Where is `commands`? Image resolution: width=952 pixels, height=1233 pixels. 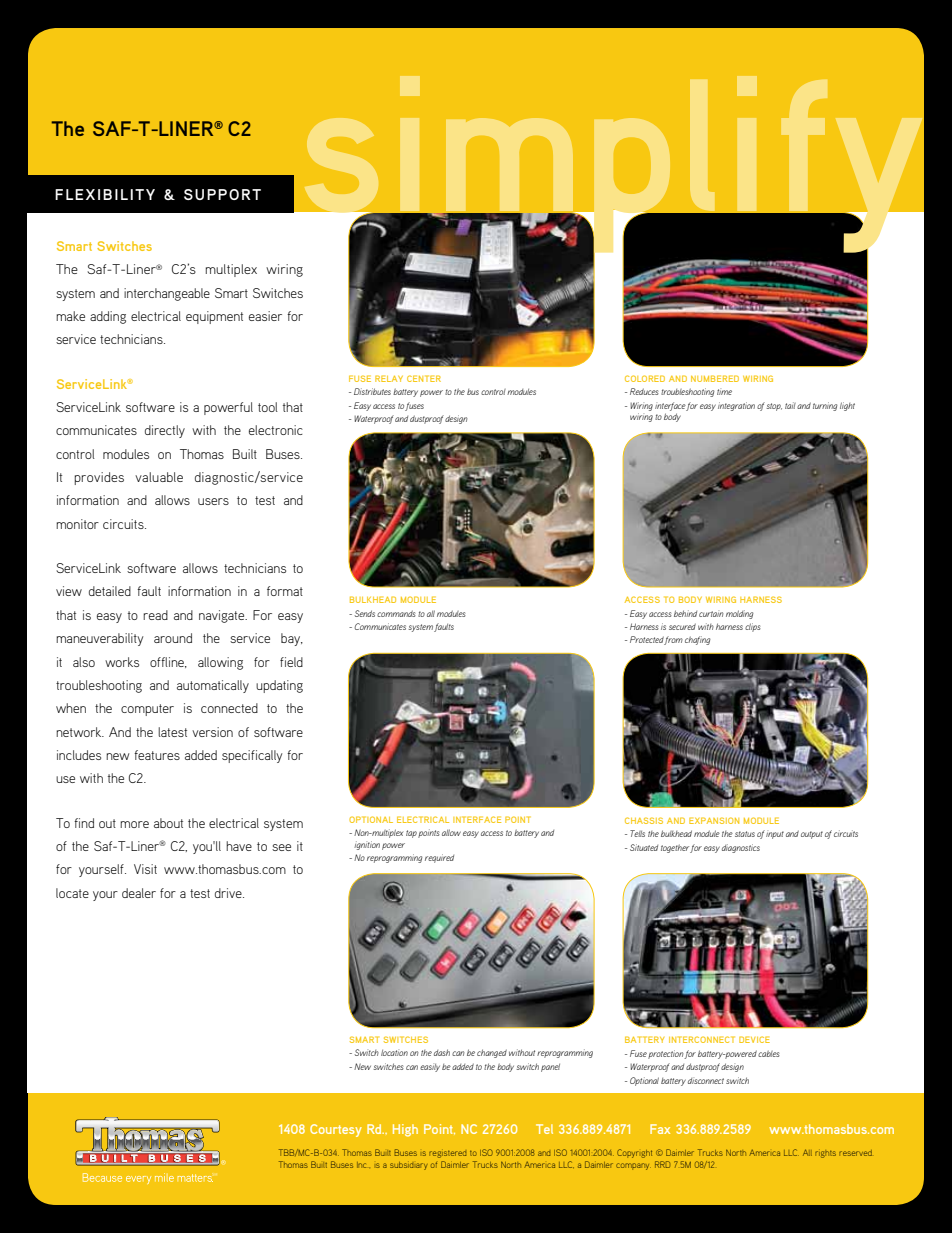
commands is located at coordinates (396, 613).
